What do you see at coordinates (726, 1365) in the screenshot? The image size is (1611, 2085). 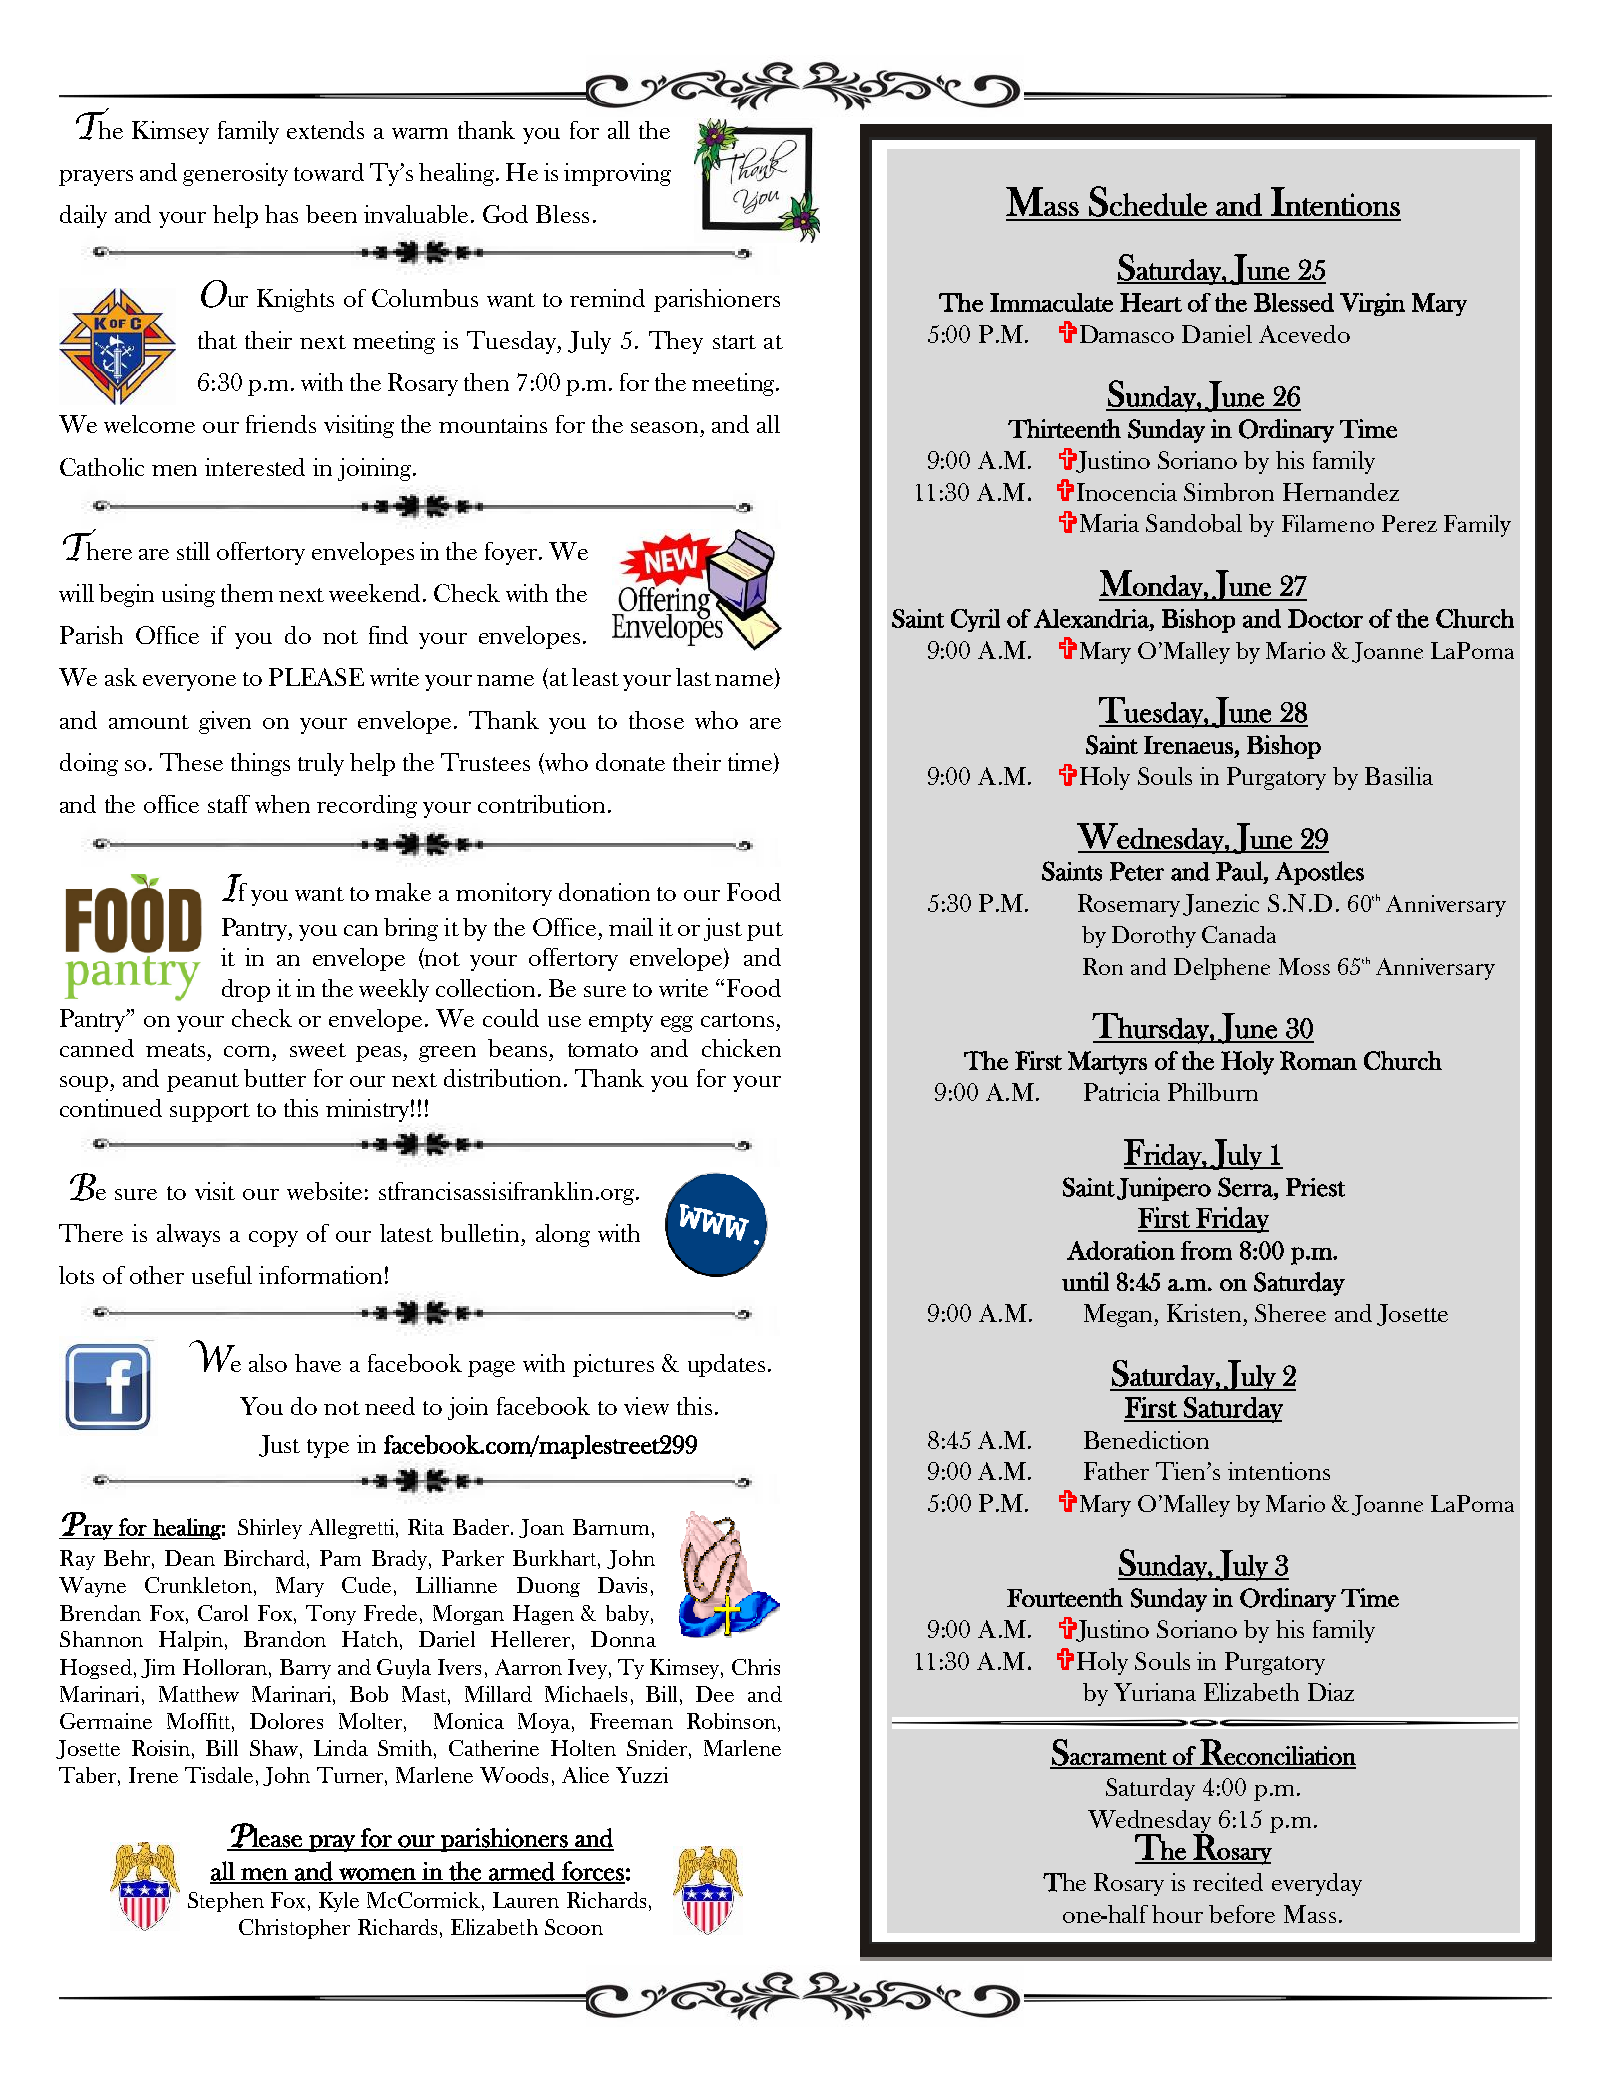 I see `updates` at bounding box center [726, 1365].
